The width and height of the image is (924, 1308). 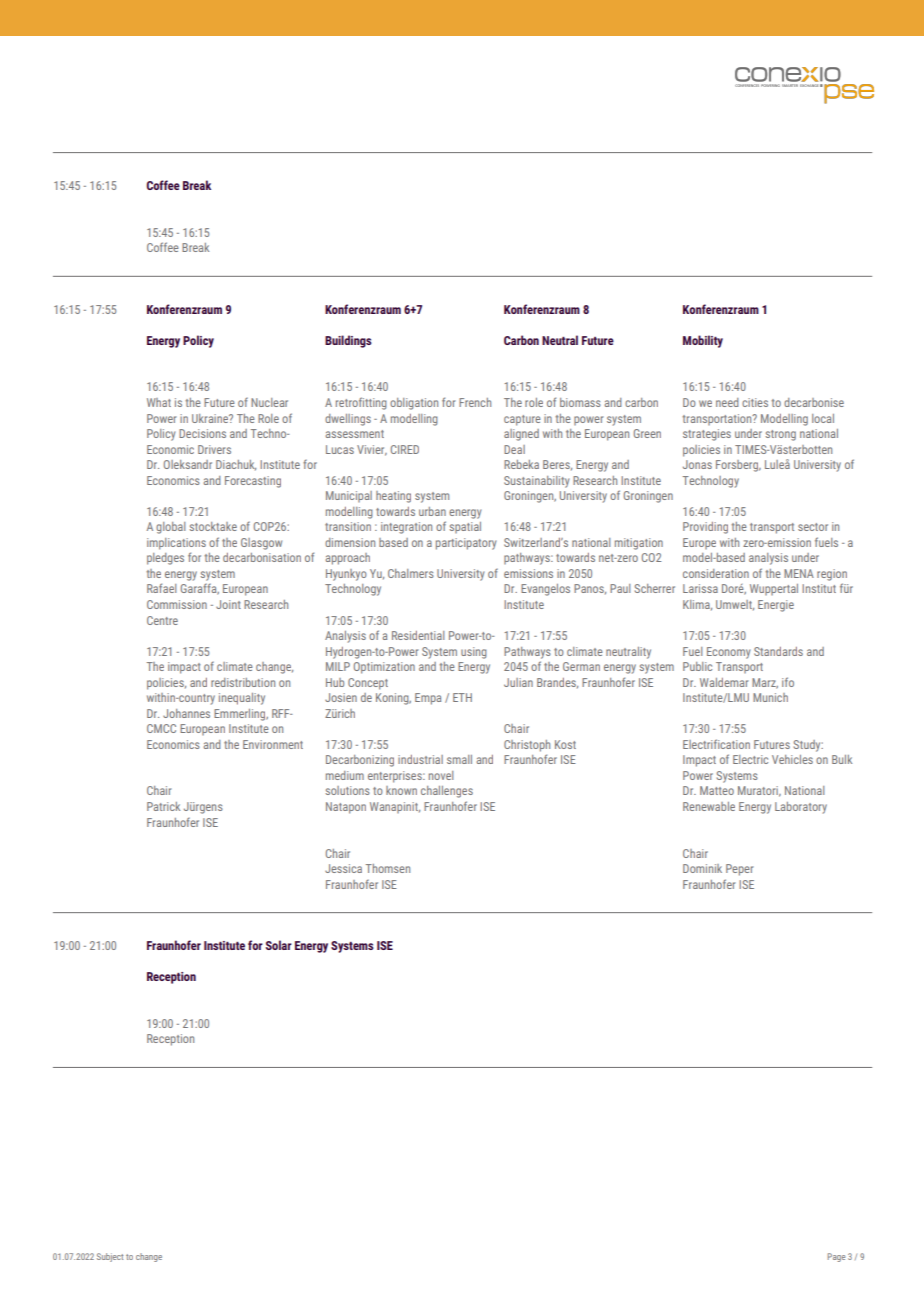 What do you see at coordinates (836, 1257) in the image?
I see `Page` at bounding box center [836, 1257].
